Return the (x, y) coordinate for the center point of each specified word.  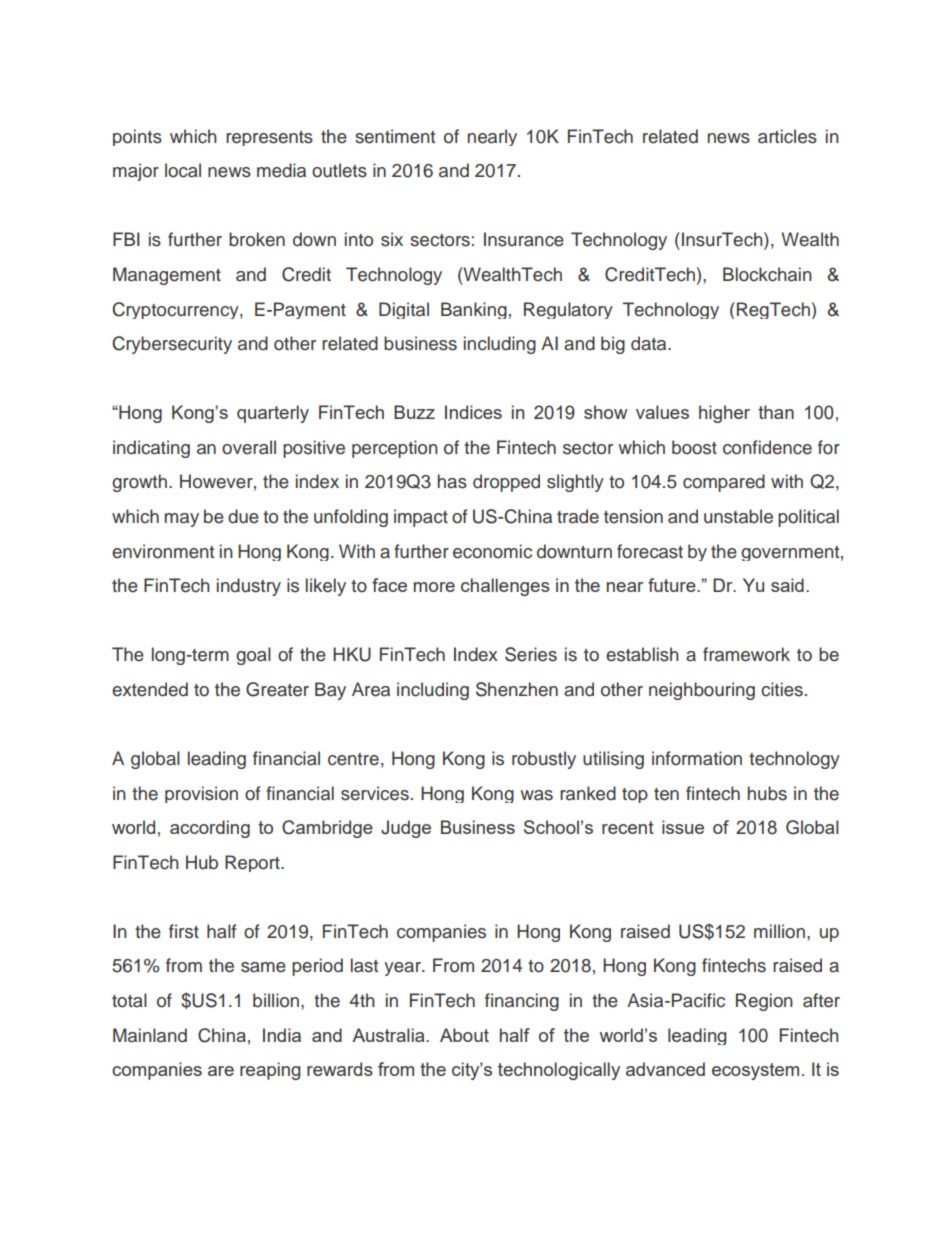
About (464, 1035)
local (183, 170)
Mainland (150, 1035)
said (787, 585)
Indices (473, 412)
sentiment (395, 136)
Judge (406, 829)
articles (787, 136)
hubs (767, 793)
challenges (505, 587)
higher (724, 414)
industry (249, 587)
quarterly (273, 414)
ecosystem (755, 1071)
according (210, 829)
